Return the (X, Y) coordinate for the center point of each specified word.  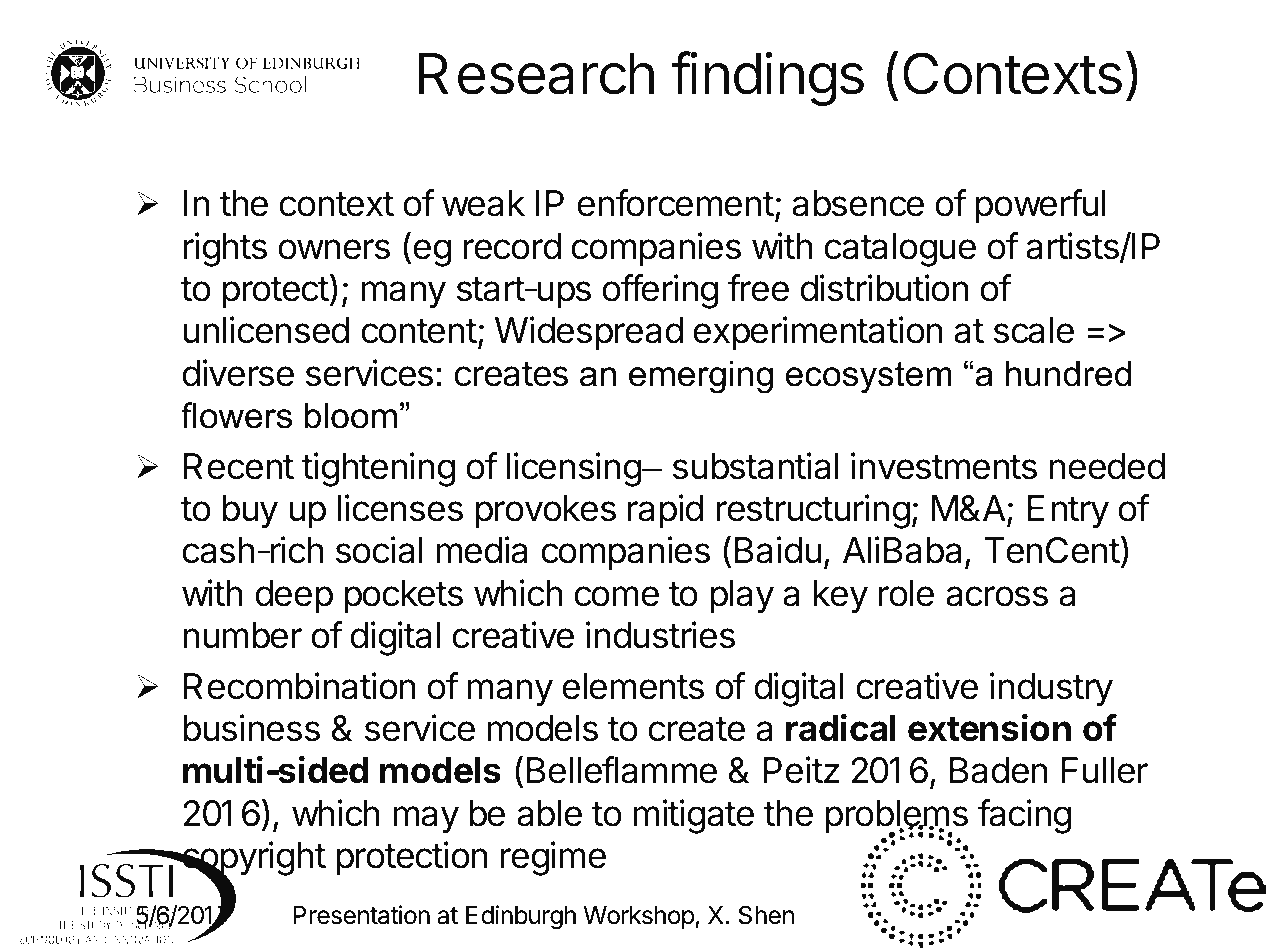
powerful (1040, 206)
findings (767, 78)
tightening (378, 469)
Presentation (361, 915)
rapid (665, 511)
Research (536, 74)
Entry (1068, 512)
